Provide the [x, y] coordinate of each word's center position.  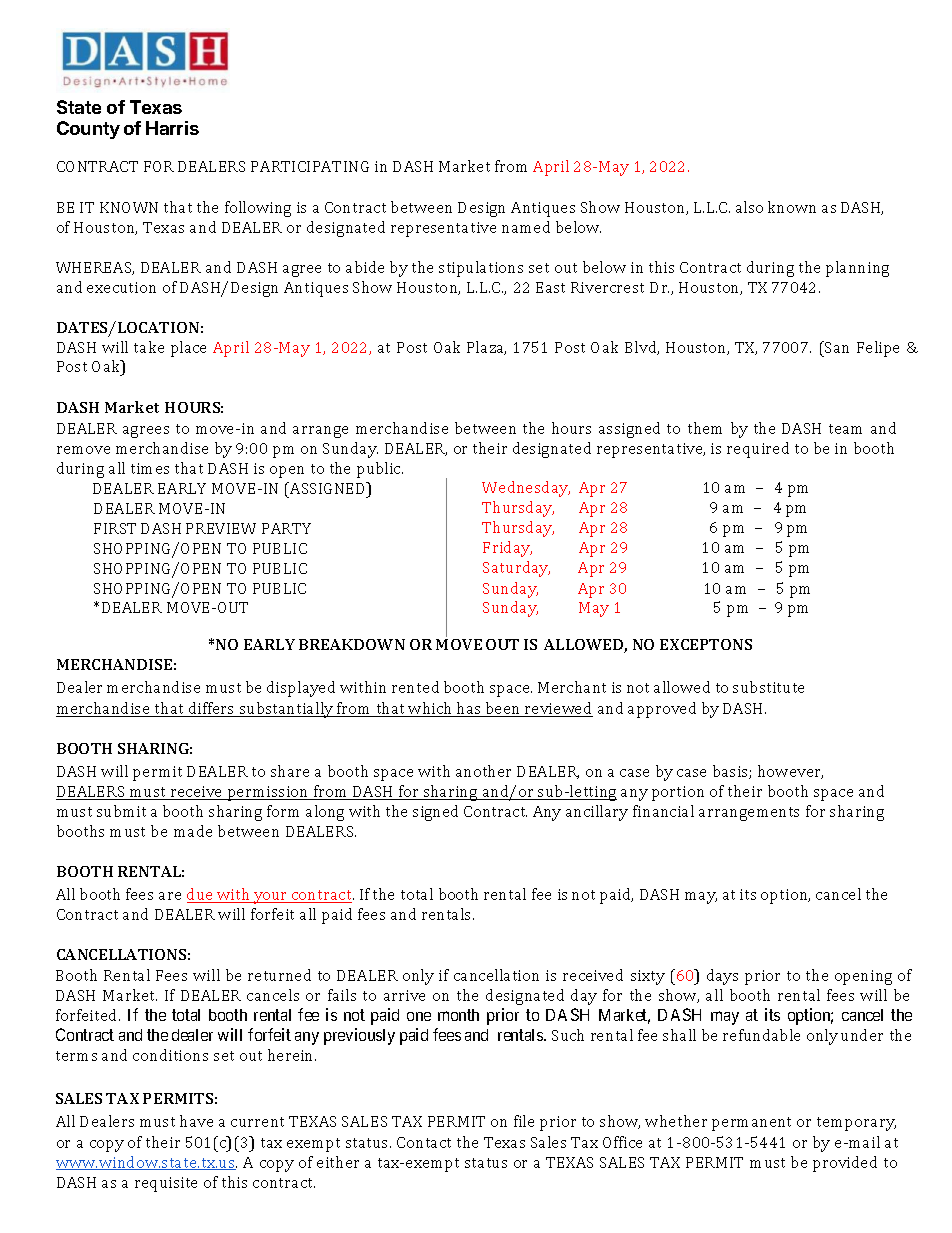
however [790, 772]
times [150, 468]
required [758, 450]
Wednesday [526, 489]
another [483, 771]
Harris [172, 128]
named [526, 227]
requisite [166, 1184]
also [749, 207]
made [193, 831]
